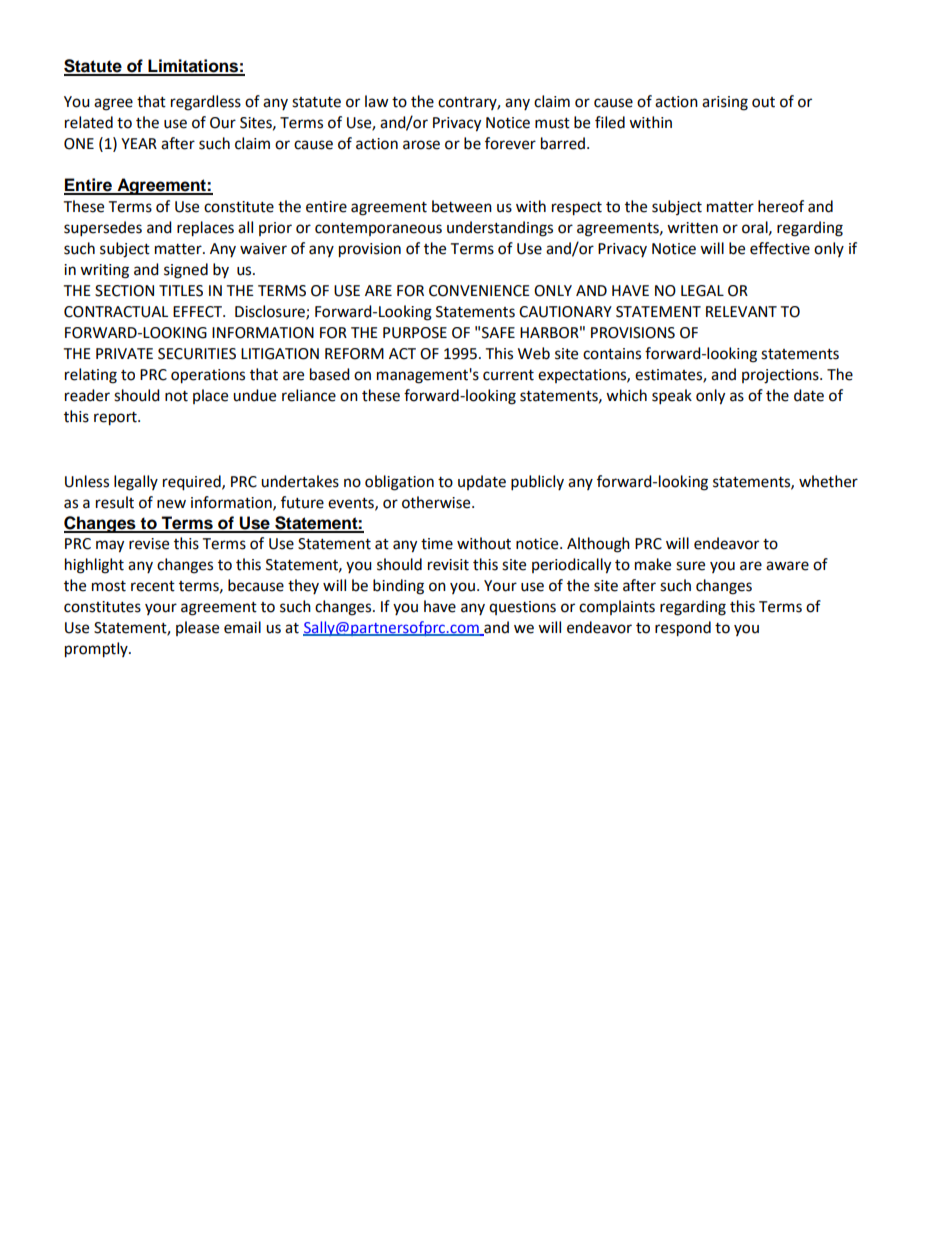 This image has height=1233, width=952. Describe the element at coordinates (421, 145) in the image. I see `arose` at that location.
